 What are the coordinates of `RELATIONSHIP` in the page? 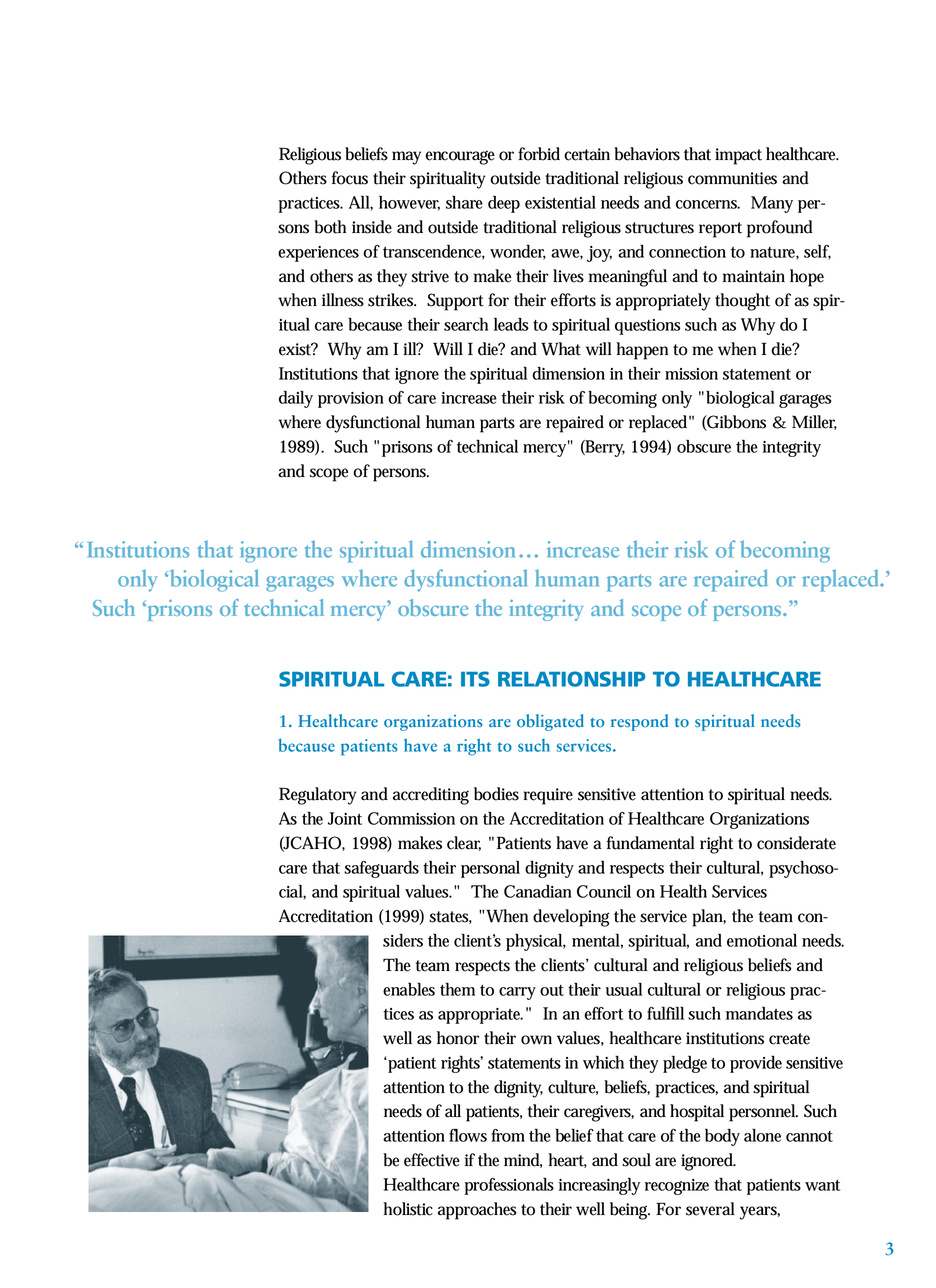 It's located at (571, 679).
